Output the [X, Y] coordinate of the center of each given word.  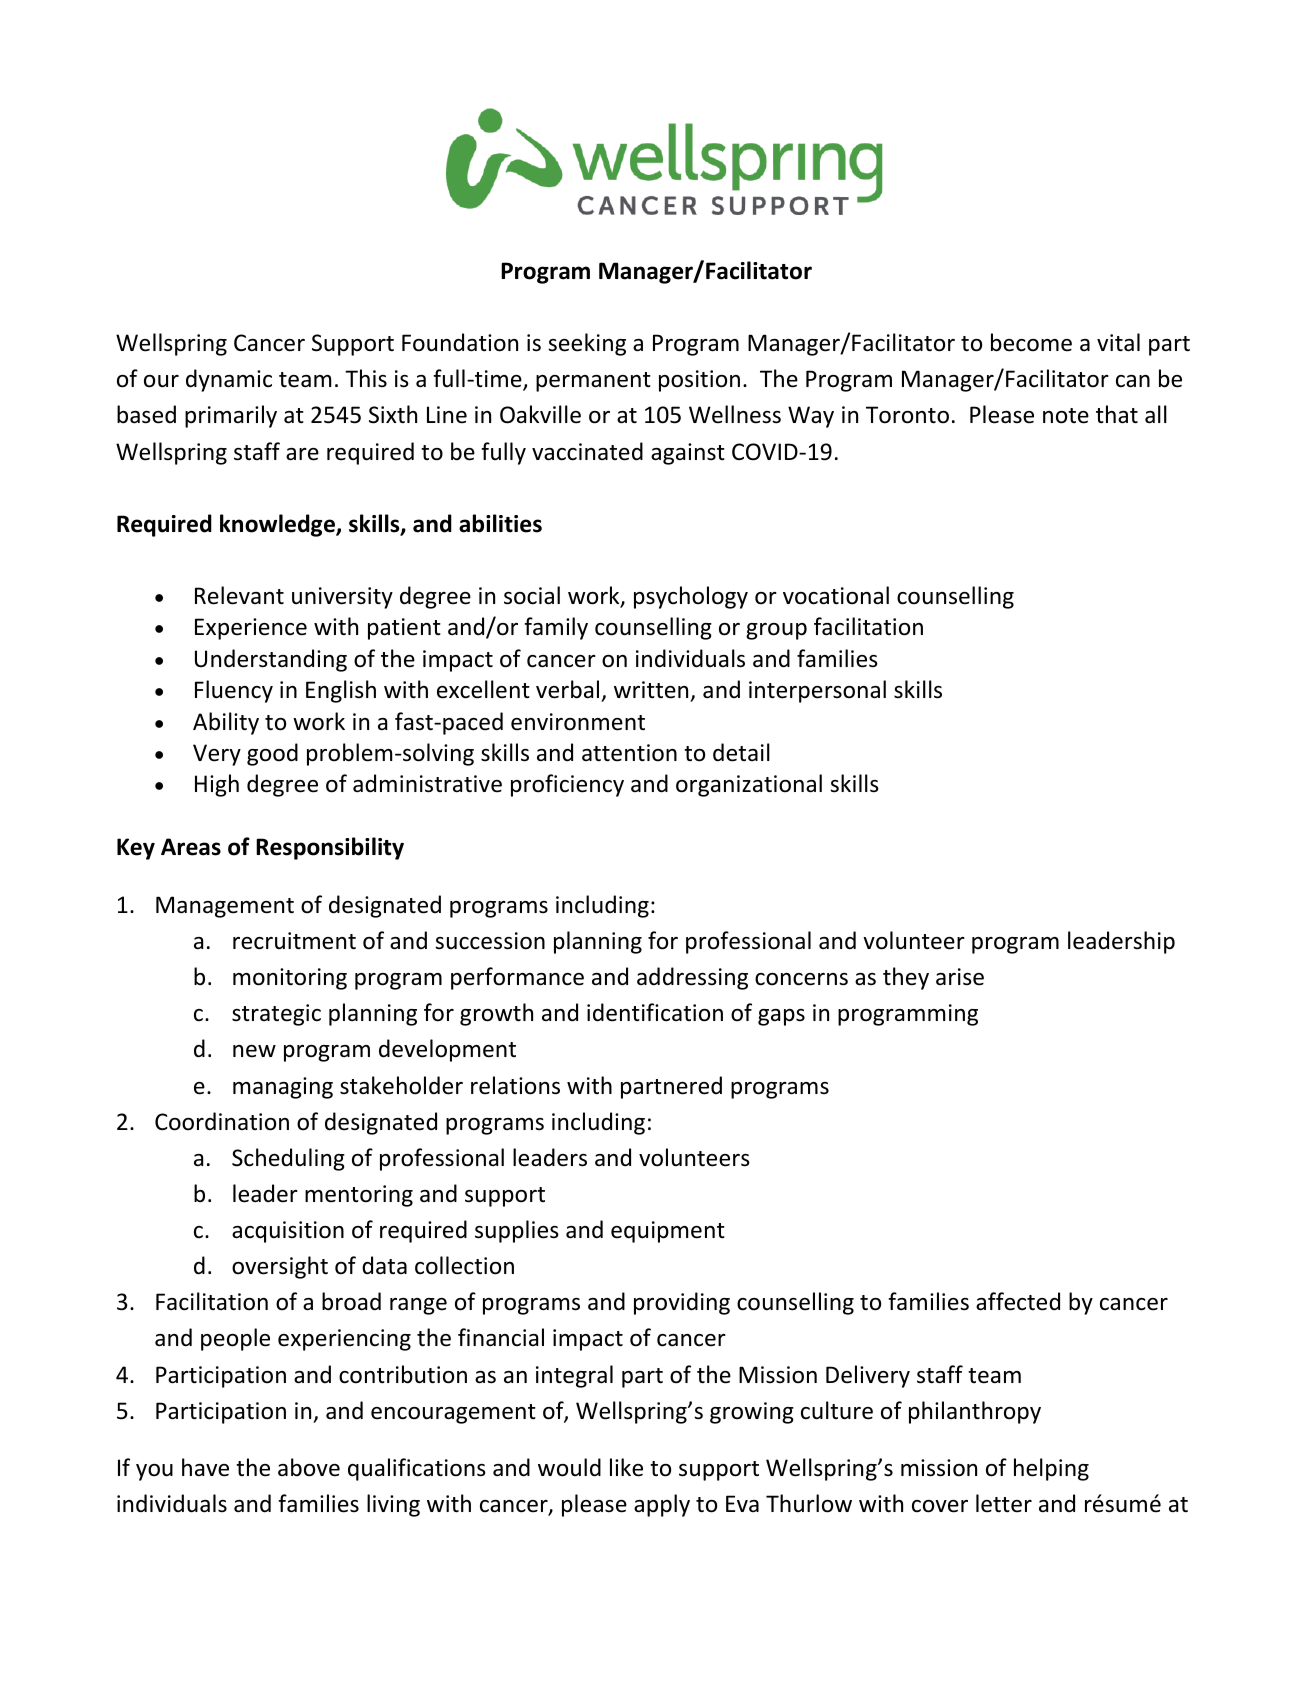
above [309, 1467]
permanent [593, 382]
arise [960, 977]
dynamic [229, 380]
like [626, 1467]
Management [225, 907]
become [1031, 342]
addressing [692, 978]
